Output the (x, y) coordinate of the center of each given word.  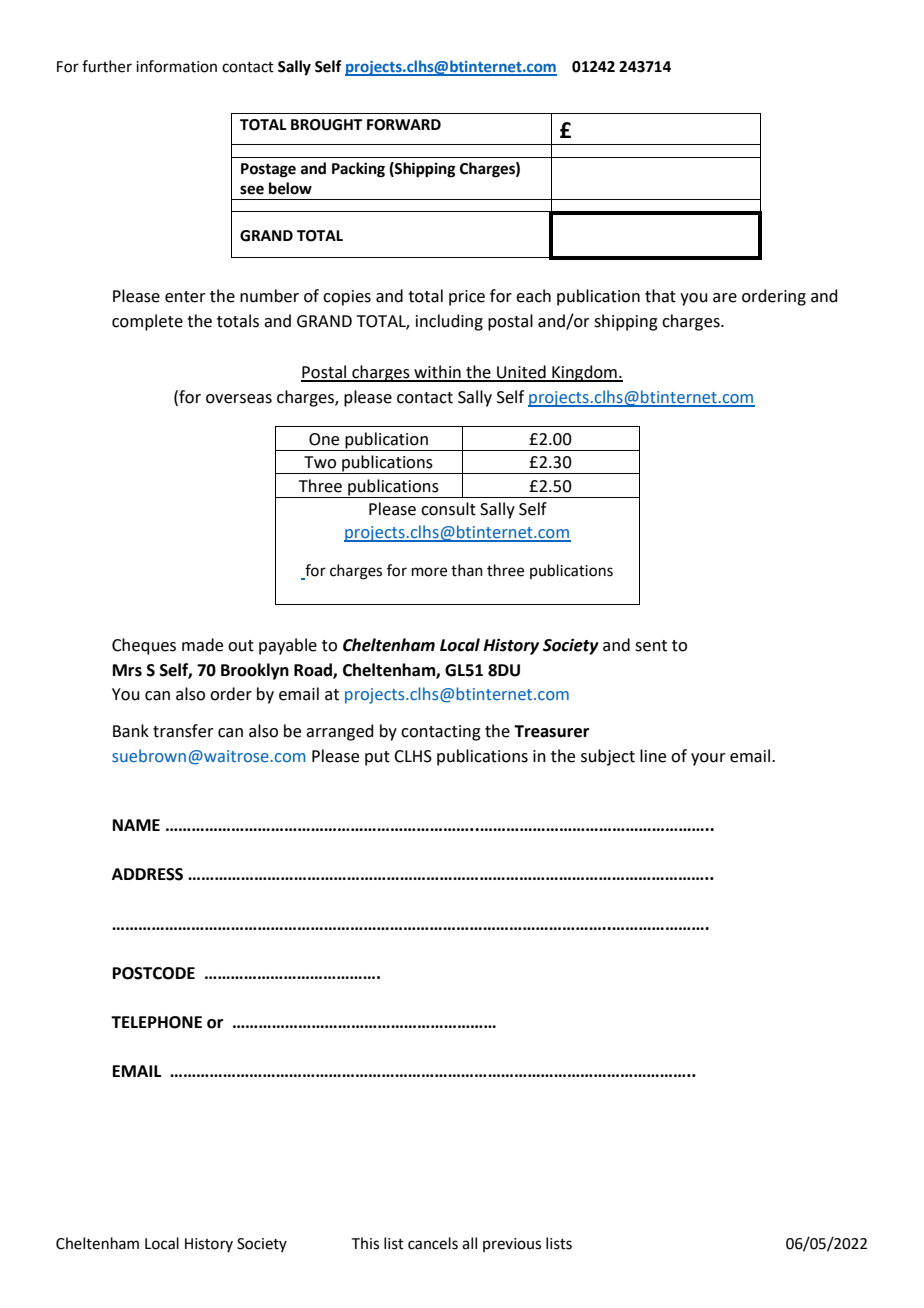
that (660, 296)
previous (512, 1245)
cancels (433, 1243)
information (176, 66)
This (365, 1243)
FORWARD (404, 125)
